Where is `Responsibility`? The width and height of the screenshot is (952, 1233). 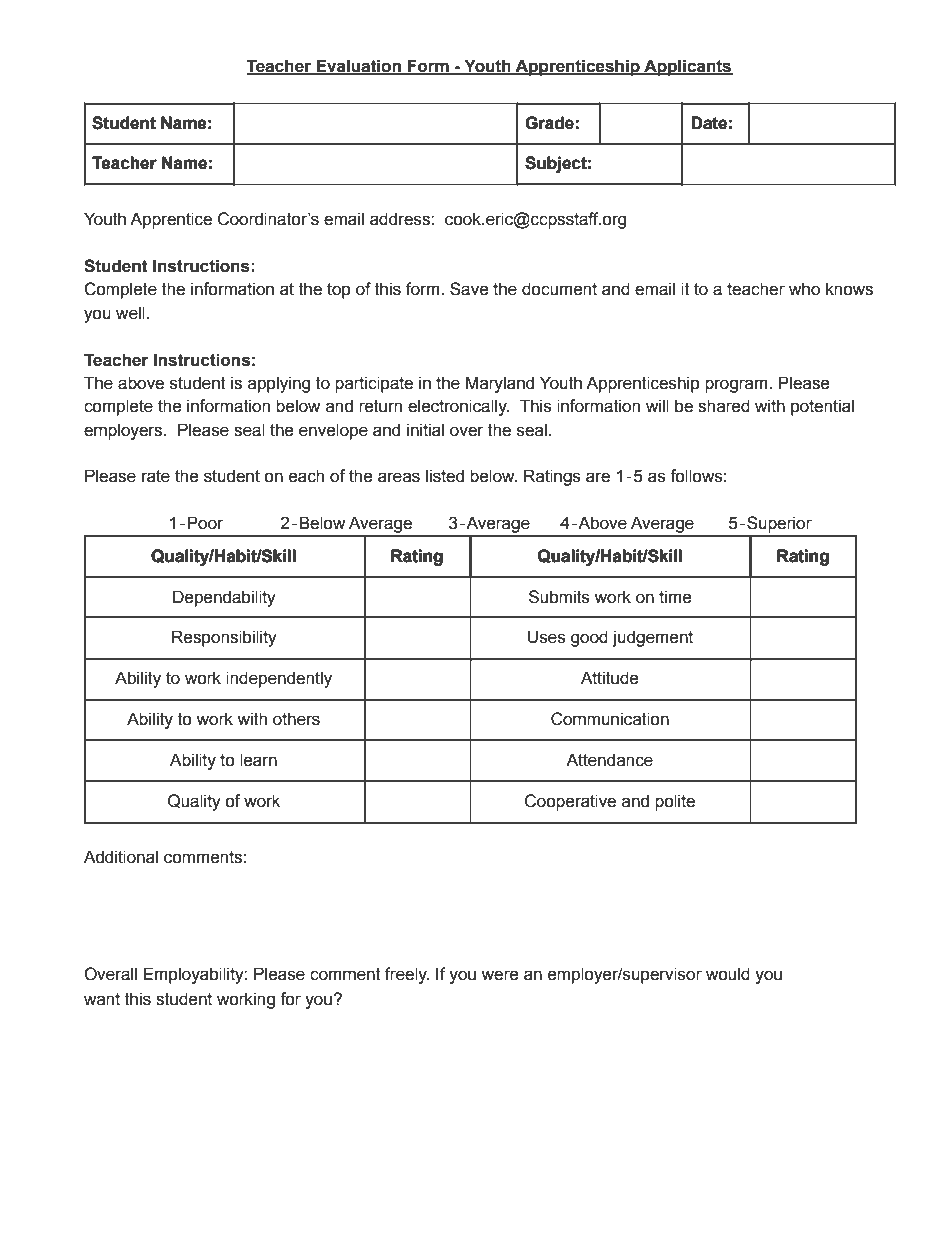
Responsibility is located at coordinates (224, 638).
